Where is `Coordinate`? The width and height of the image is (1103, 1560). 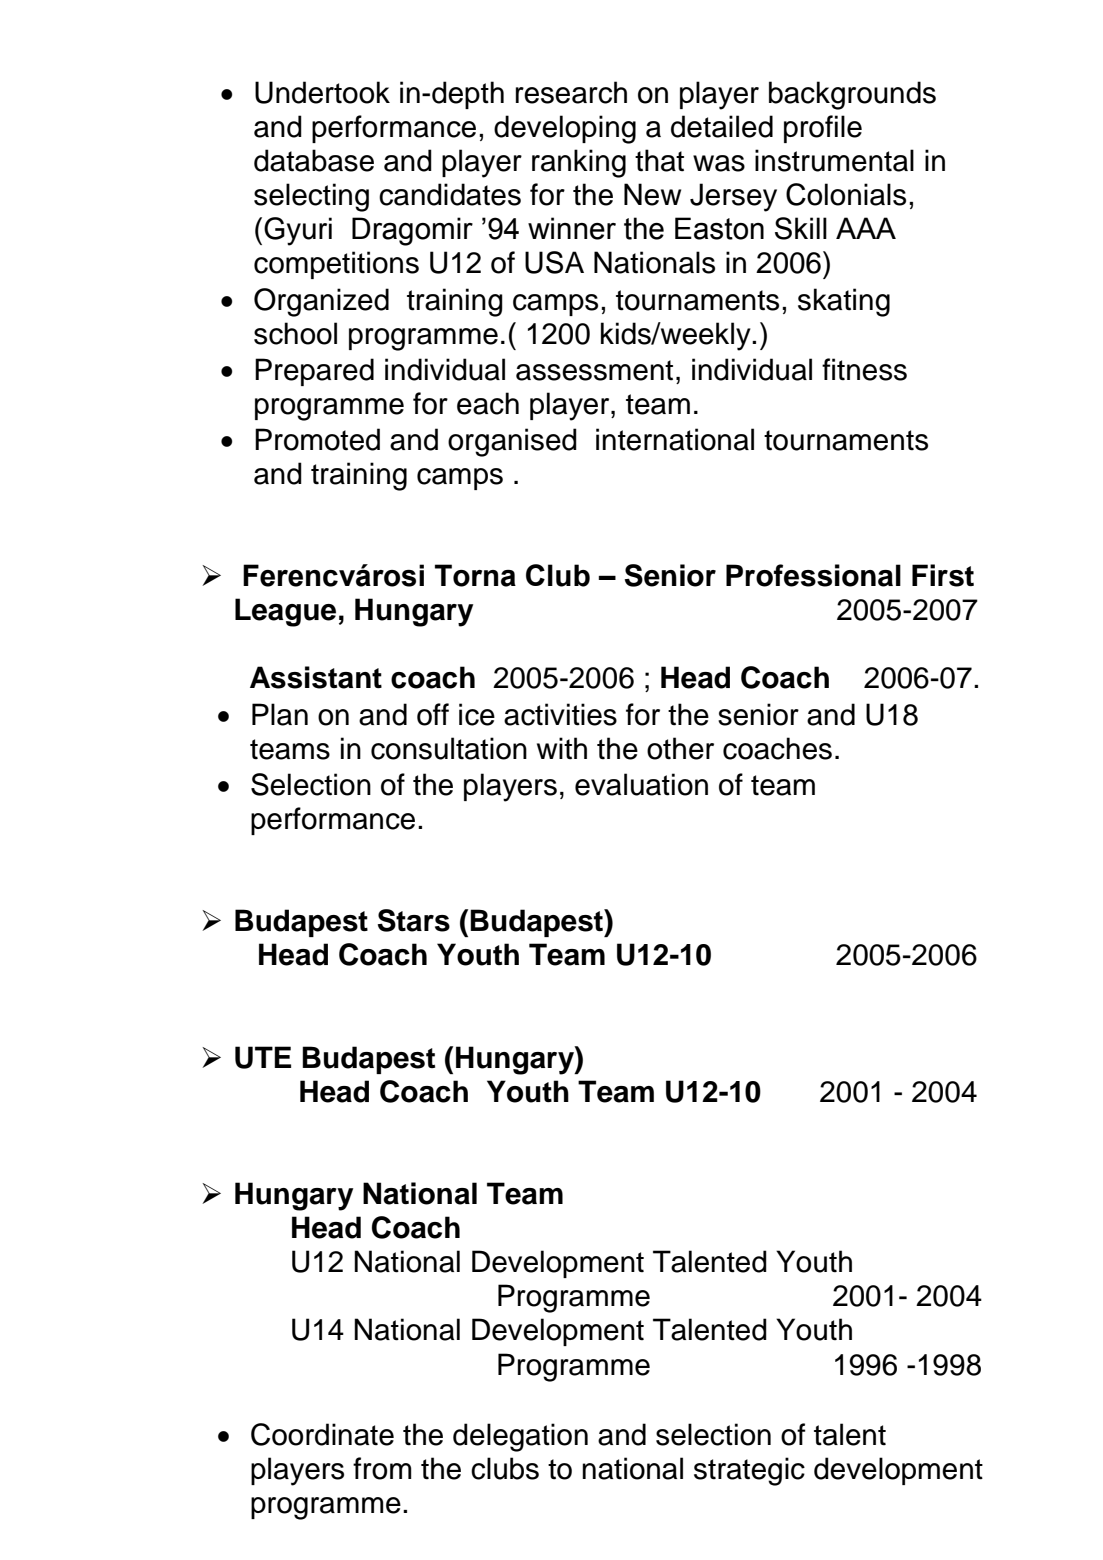 Coordinate is located at coordinates (322, 1434).
